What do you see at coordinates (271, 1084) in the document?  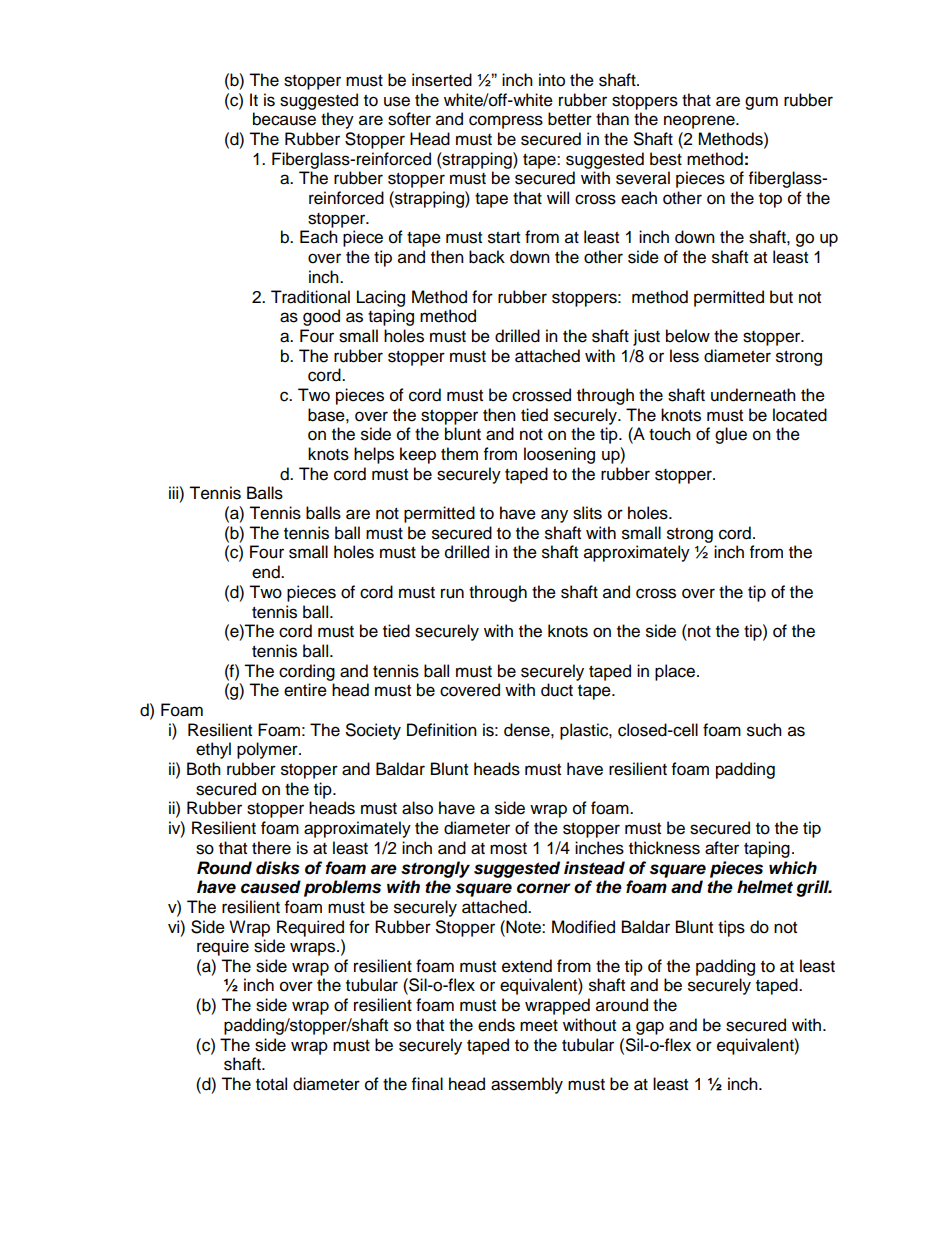 I see `total` at bounding box center [271, 1084].
